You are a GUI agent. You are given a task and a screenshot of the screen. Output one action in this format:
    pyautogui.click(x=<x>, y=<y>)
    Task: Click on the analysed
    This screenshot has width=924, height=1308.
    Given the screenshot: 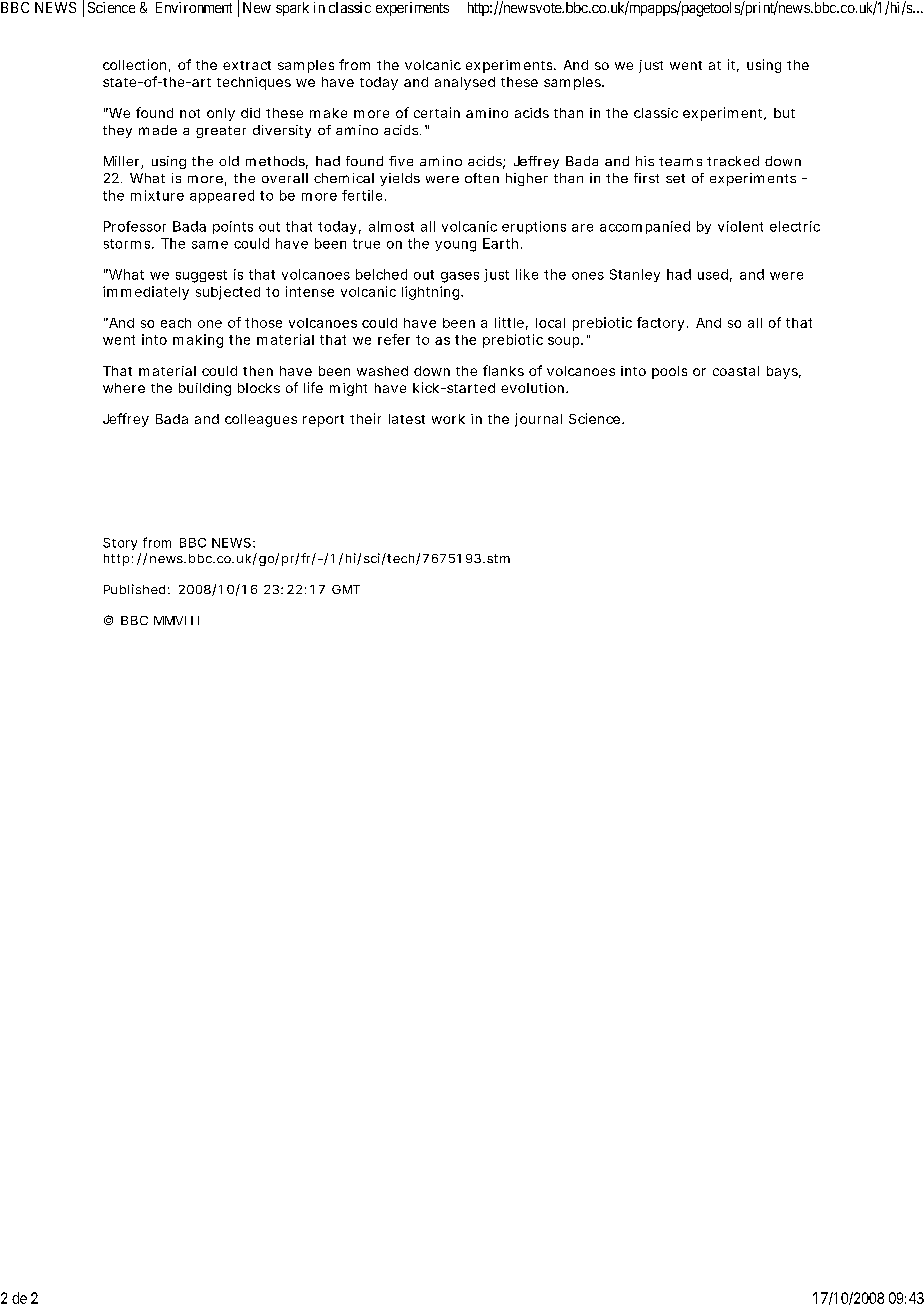 What is the action you would take?
    pyautogui.click(x=465, y=83)
